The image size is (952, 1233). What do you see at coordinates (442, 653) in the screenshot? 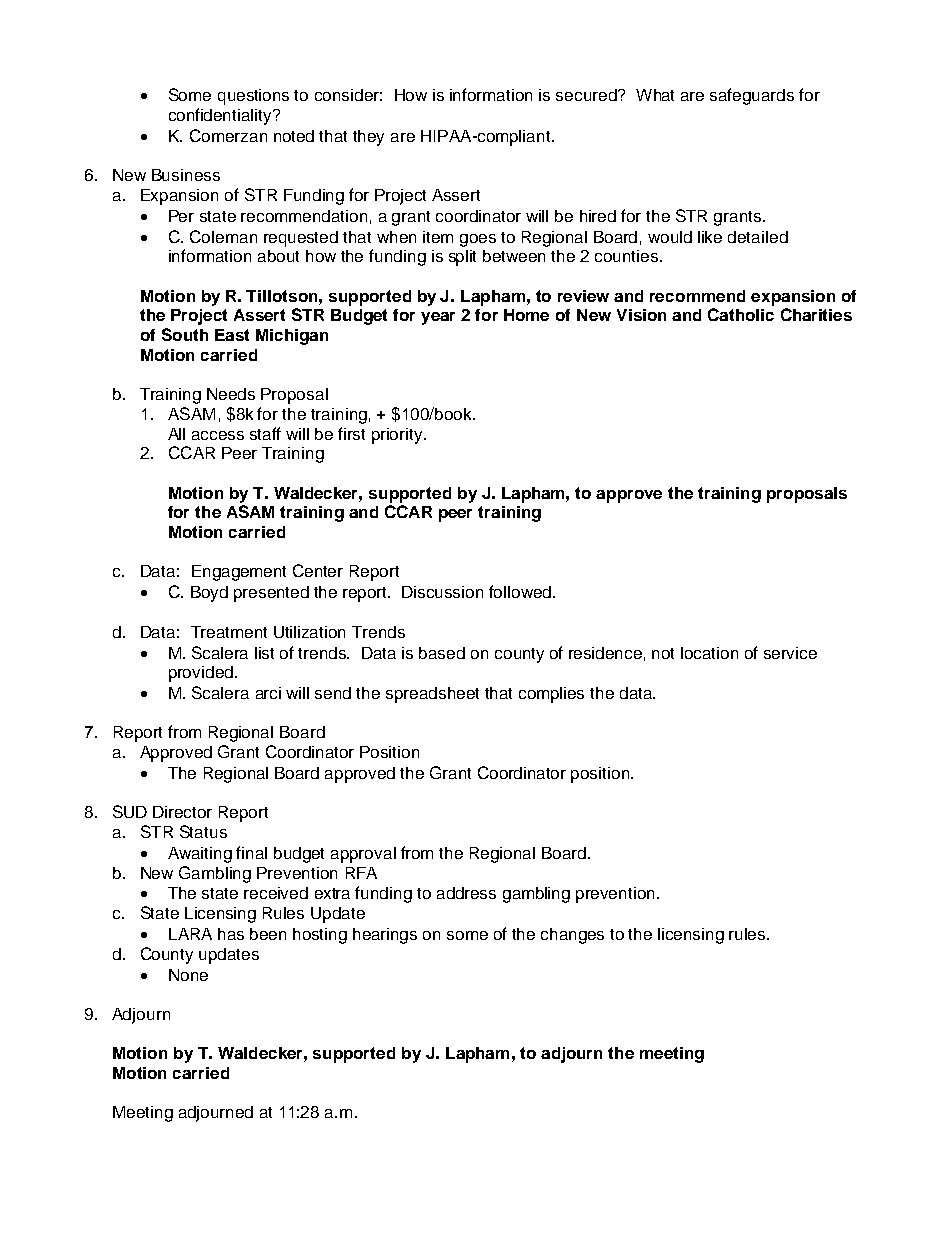
I see `based` at bounding box center [442, 653].
